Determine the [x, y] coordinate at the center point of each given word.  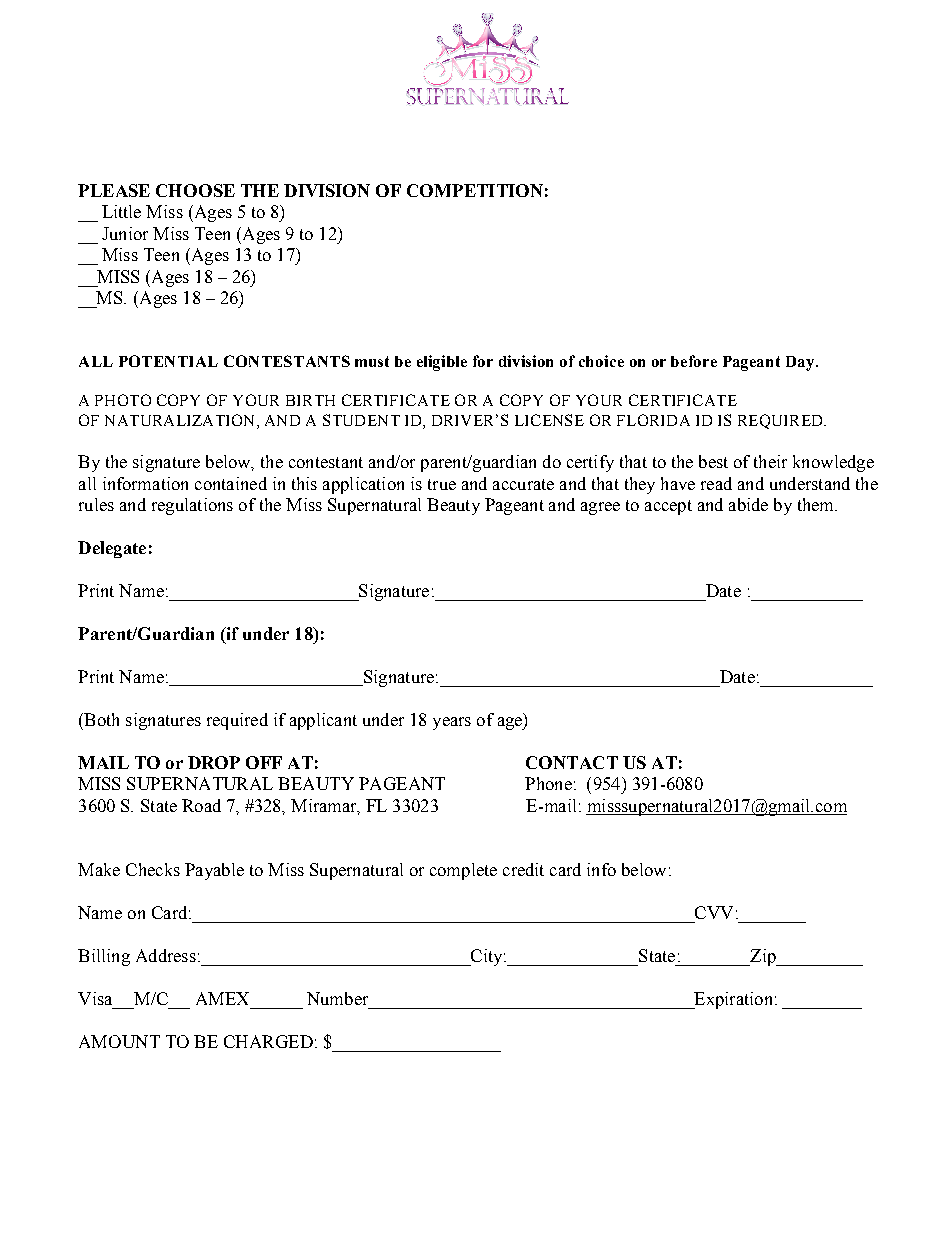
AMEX [222, 998]
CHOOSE [195, 190]
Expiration [732, 1000]
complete [463, 871]
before [694, 361]
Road [201, 805]
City [486, 957]
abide [748, 504]
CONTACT [572, 762]
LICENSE [549, 420]
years [452, 723]
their [770, 461]
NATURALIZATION [181, 420]
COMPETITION [475, 190]
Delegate [112, 549]
